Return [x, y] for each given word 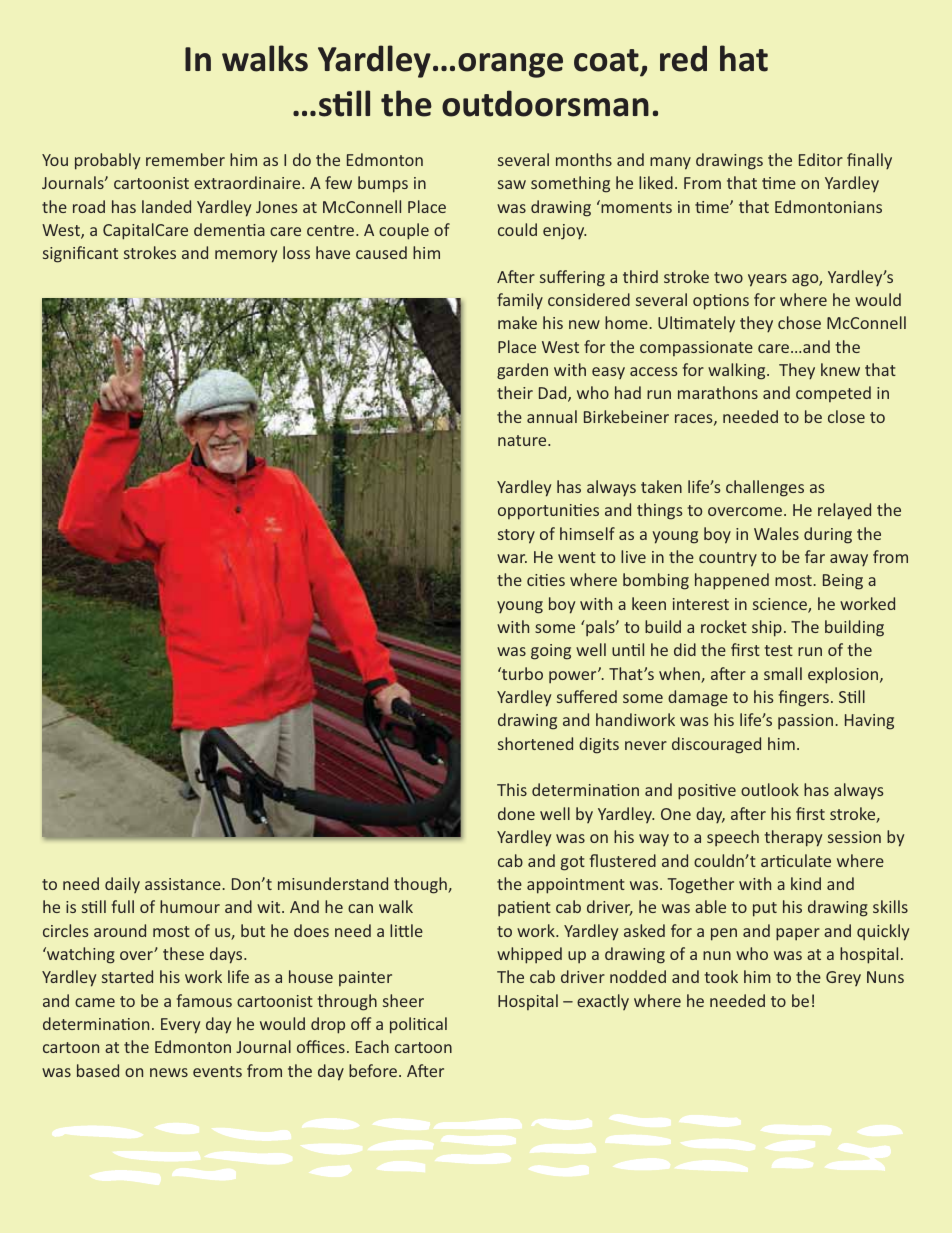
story [516, 536]
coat [606, 60]
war [512, 558]
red [683, 58]
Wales [776, 533]
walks [265, 58]
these [183, 953]
